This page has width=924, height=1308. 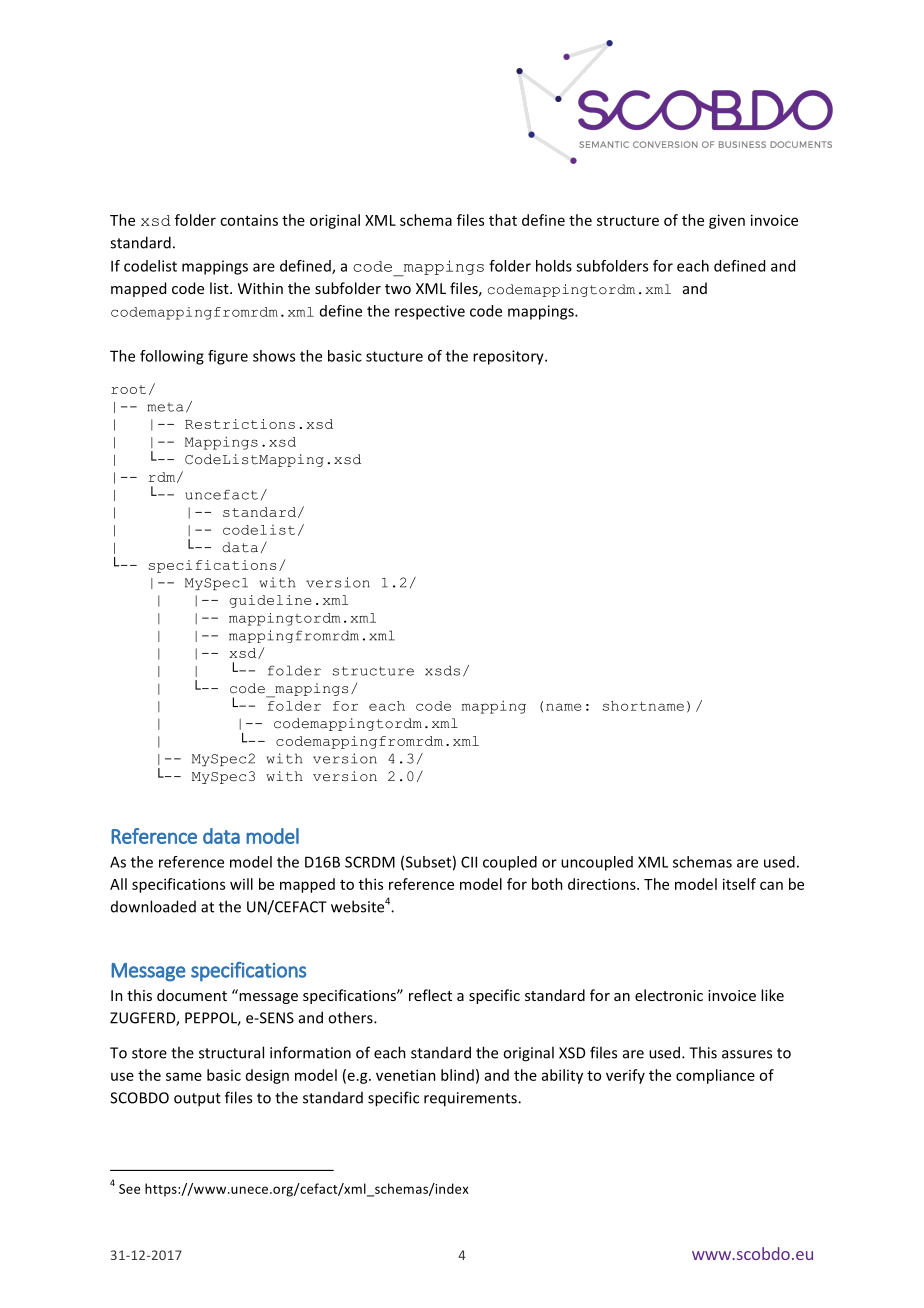 What do you see at coordinates (469, 862) in the page?
I see `CII` at bounding box center [469, 862].
